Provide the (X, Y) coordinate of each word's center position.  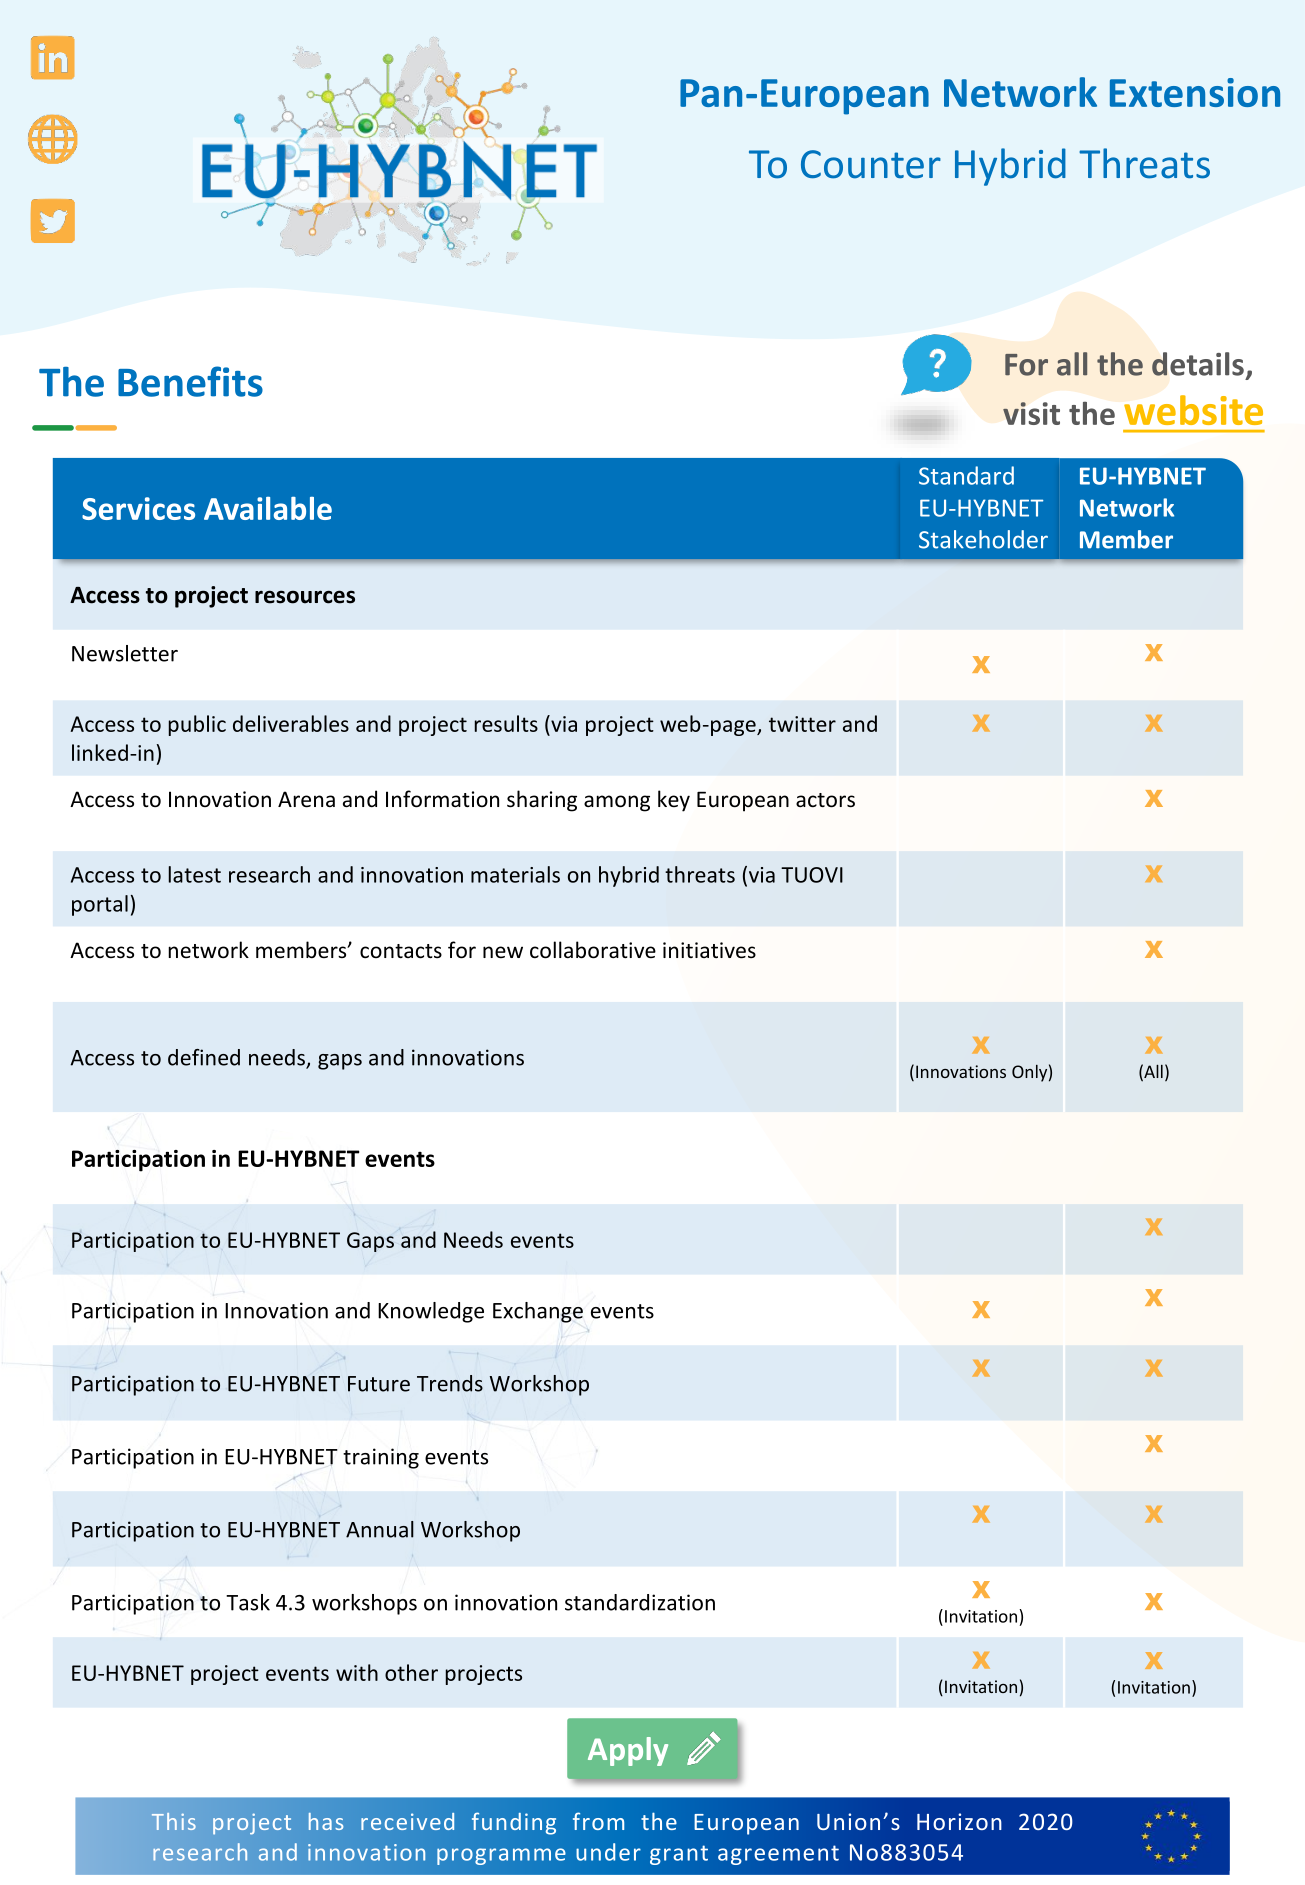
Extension (1195, 92)
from (598, 1821)
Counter (871, 164)
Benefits (190, 381)
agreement (778, 1855)
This (174, 1821)
